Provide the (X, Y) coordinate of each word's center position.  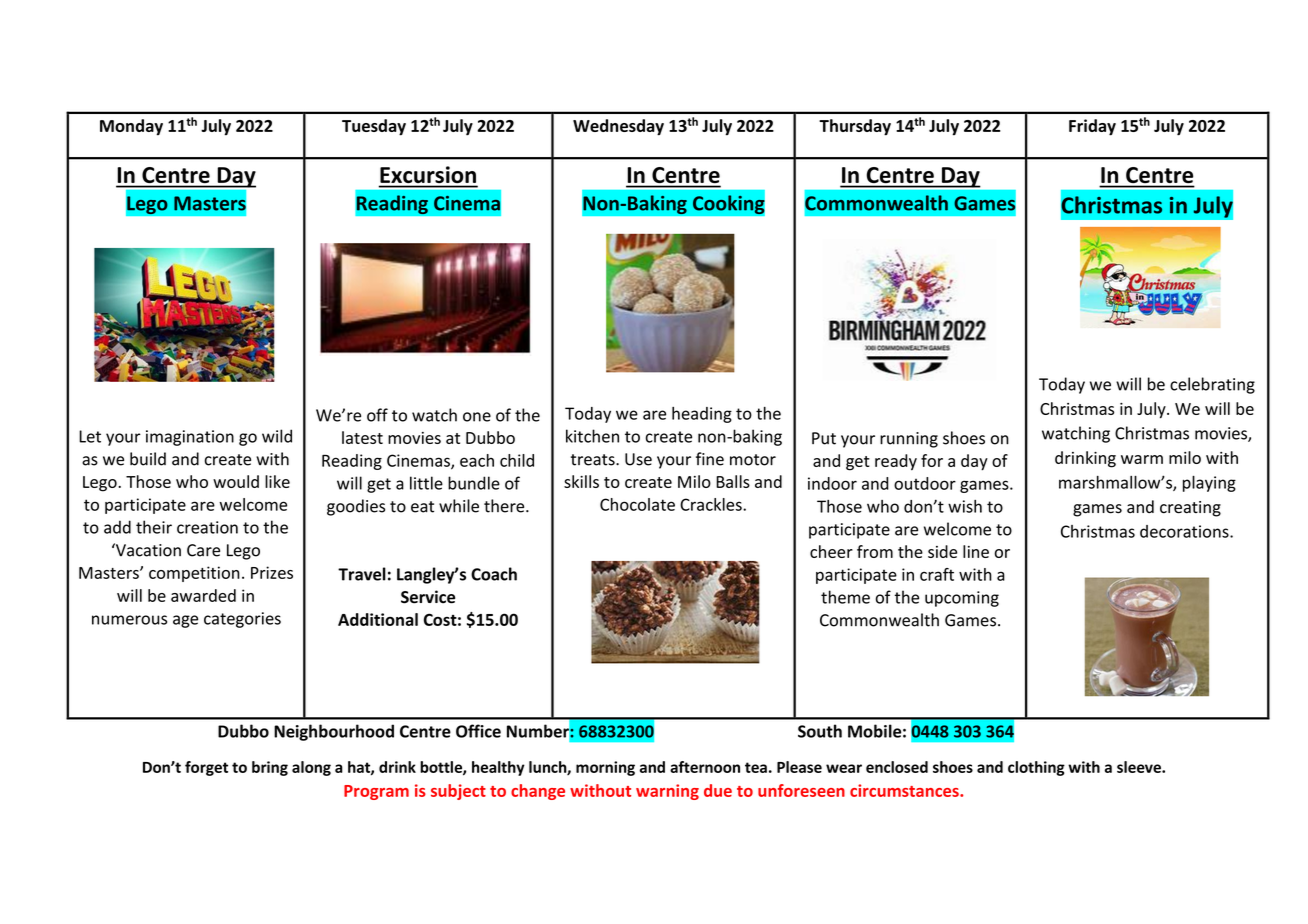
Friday (1092, 127)
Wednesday (618, 127)
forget (206, 768)
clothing (1036, 768)
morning (605, 768)
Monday (131, 127)
